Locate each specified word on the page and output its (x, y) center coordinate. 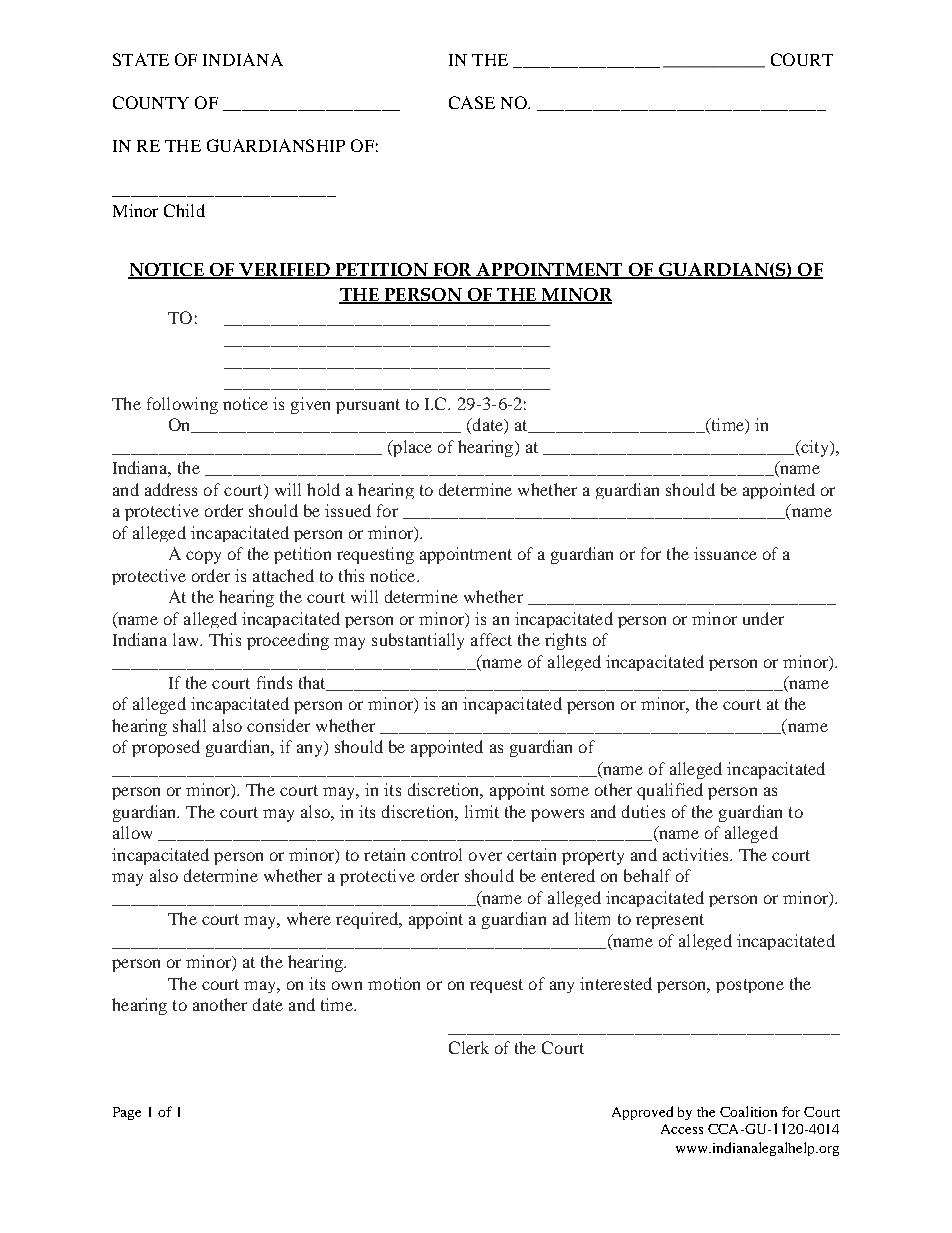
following (182, 405)
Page (127, 1113)
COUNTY (151, 102)
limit (482, 811)
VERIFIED (284, 271)
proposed (166, 748)
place (411, 448)
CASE (472, 102)
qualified (670, 791)
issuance (725, 553)
